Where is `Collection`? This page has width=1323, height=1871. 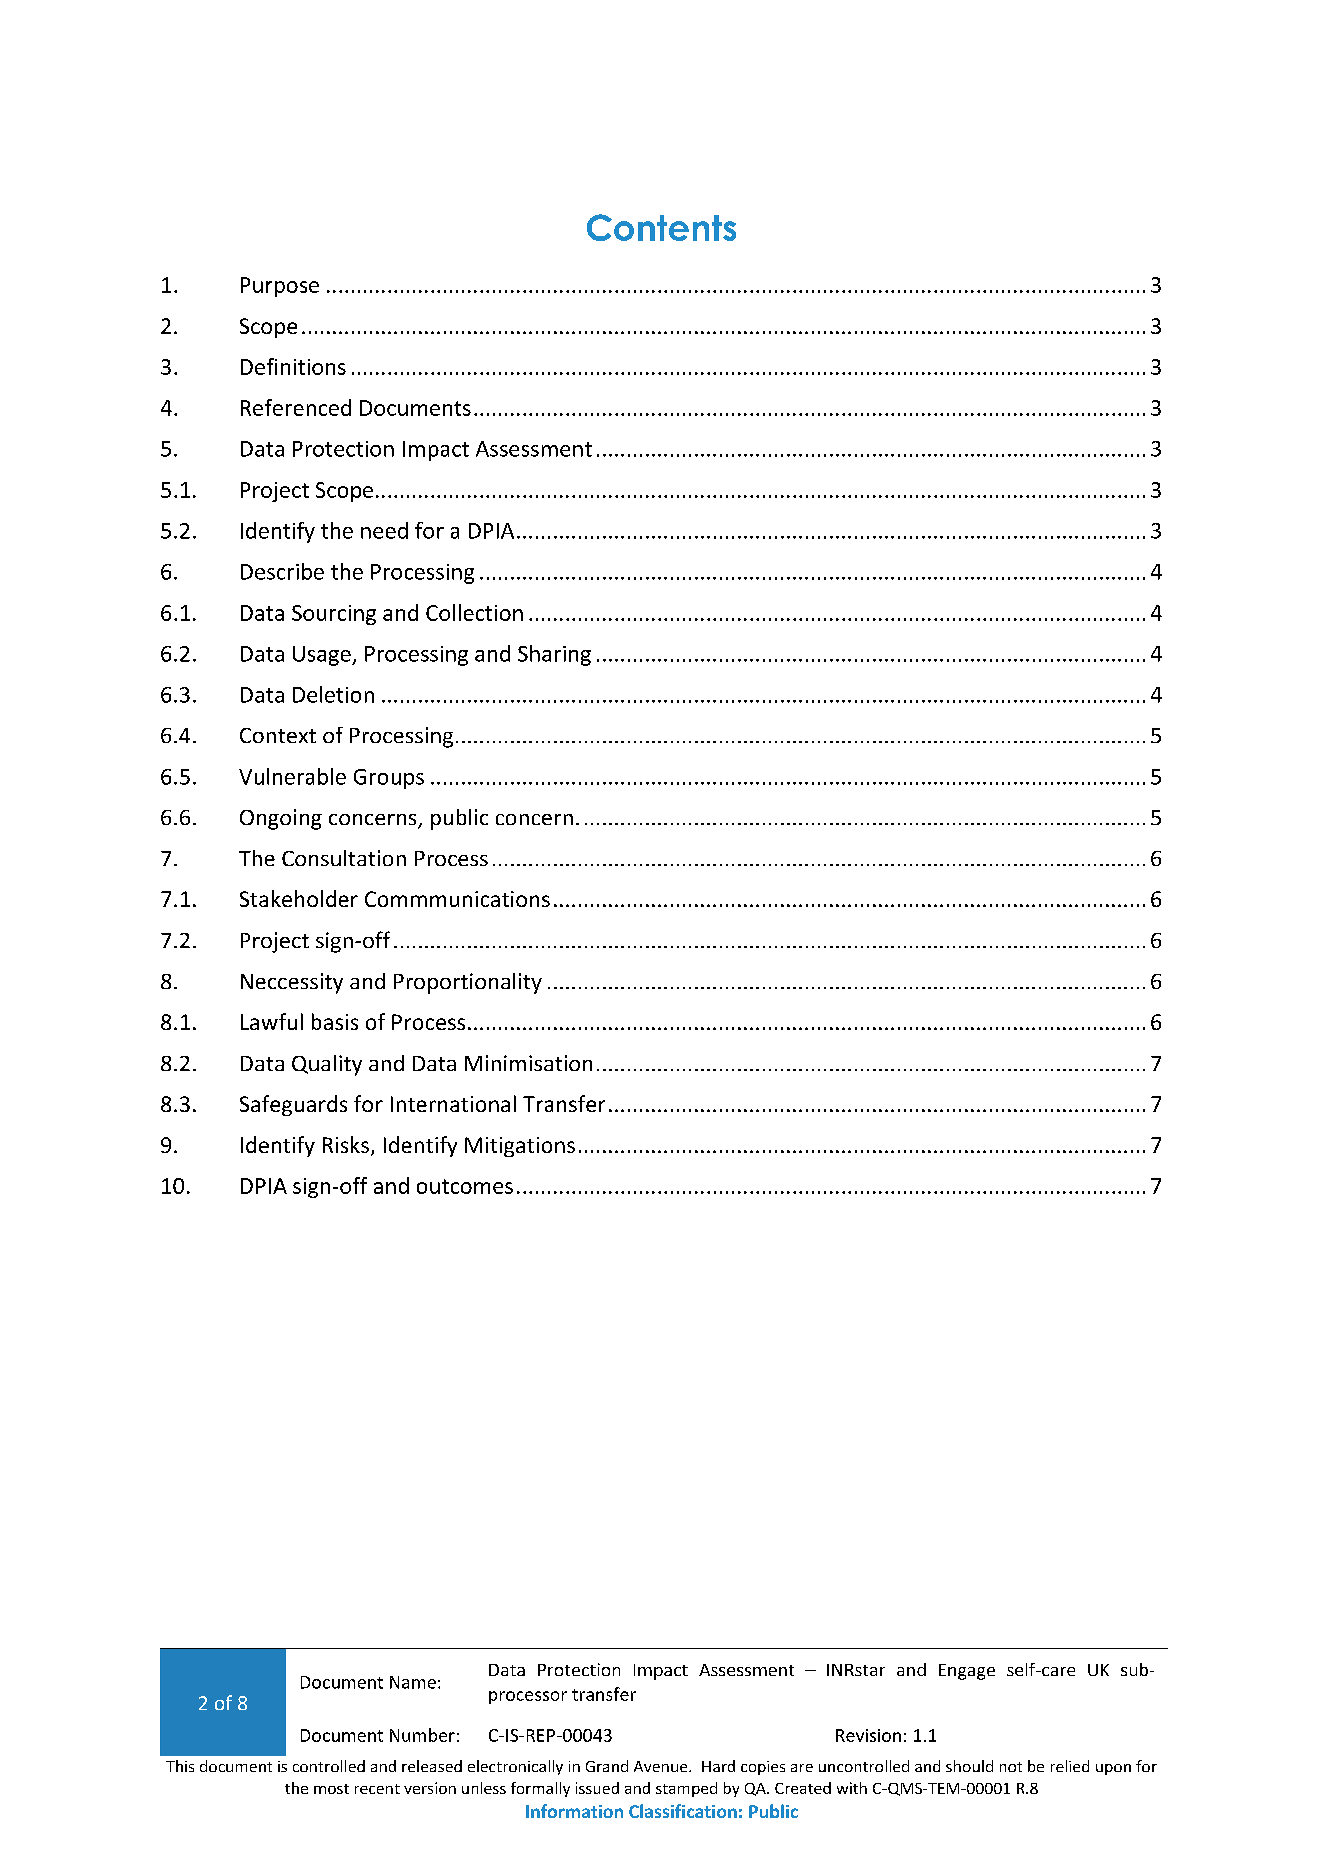 Collection is located at coordinates (474, 612).
